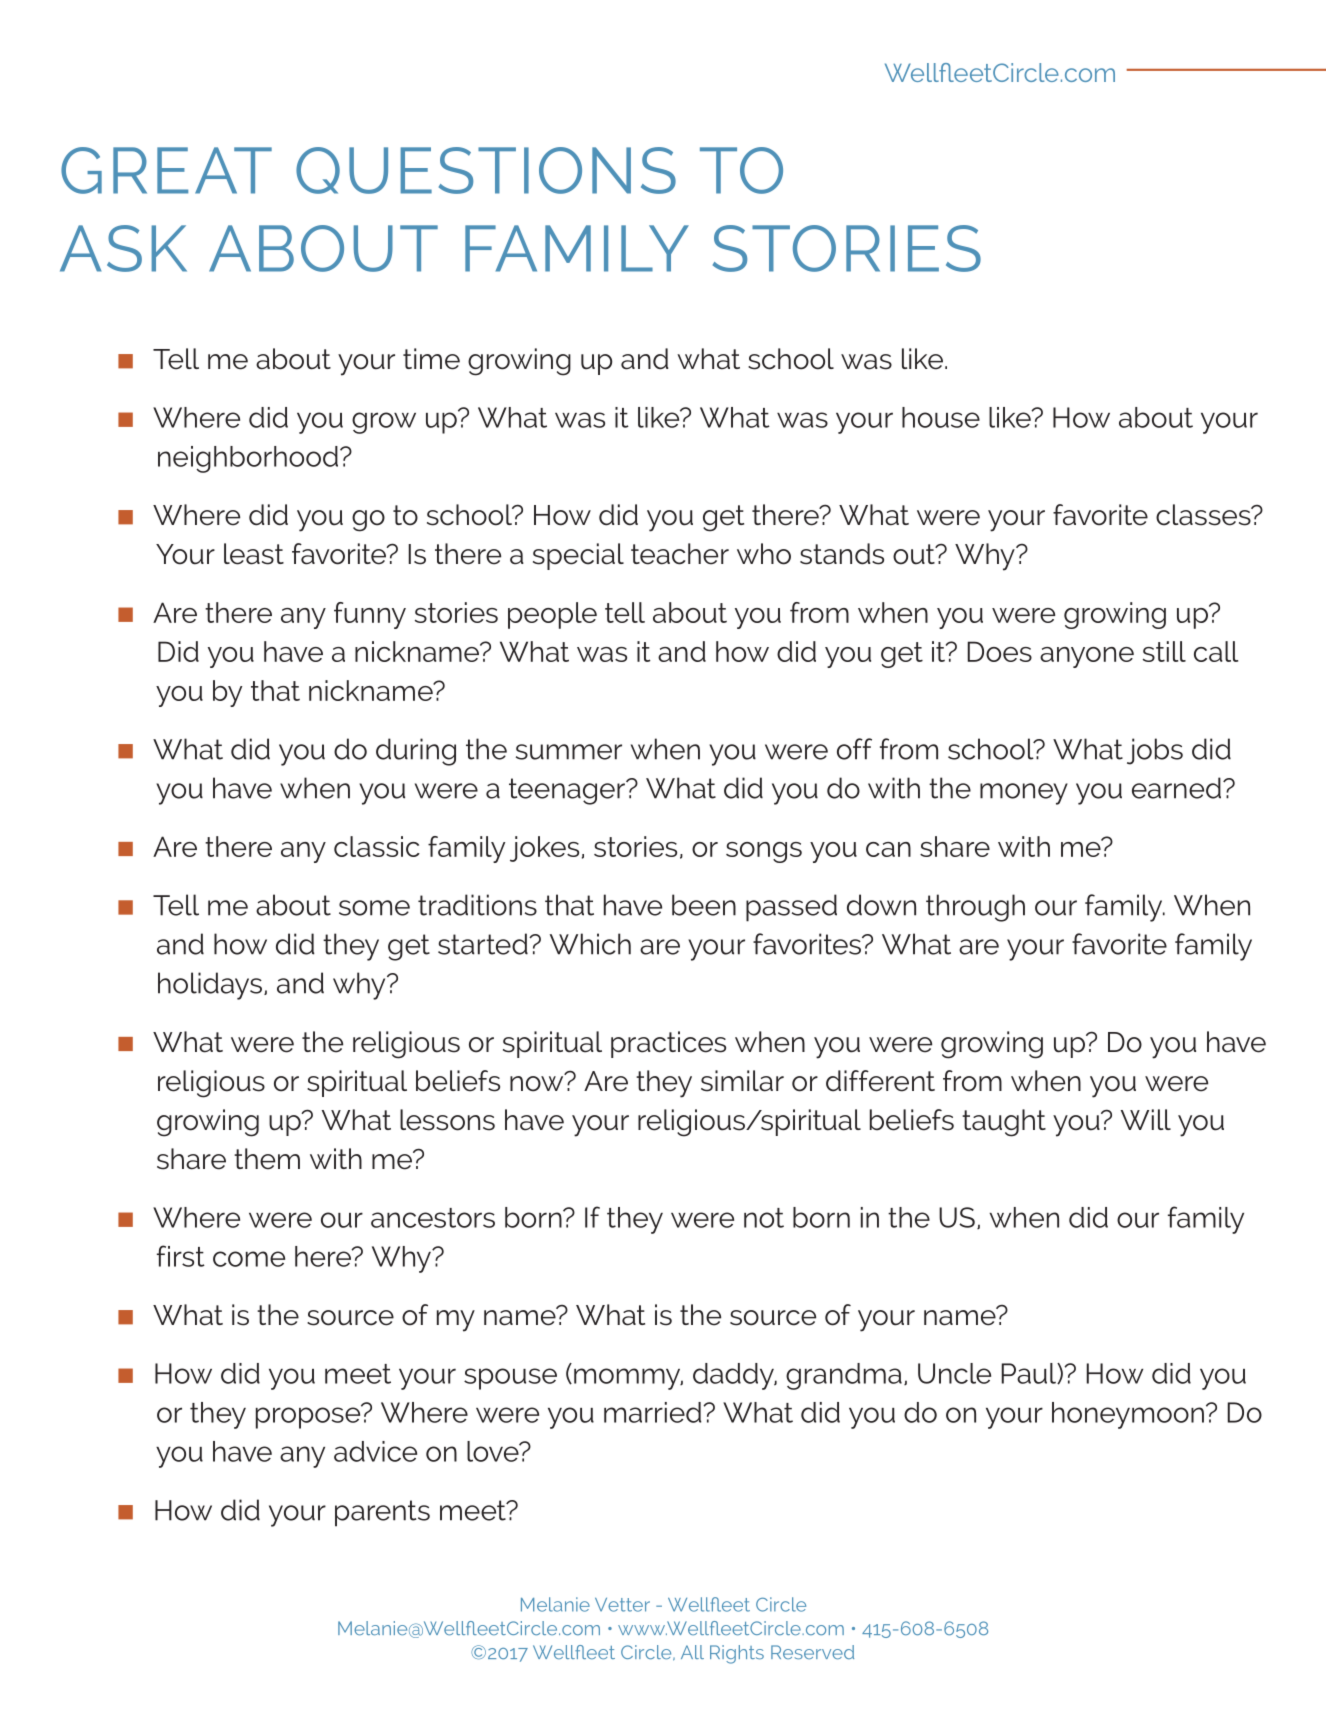 Image resolution: width=1326 pixels, height=1717 pixels. Describe the element at coordinates (975, 908) in the page. I see `through` at that location.
